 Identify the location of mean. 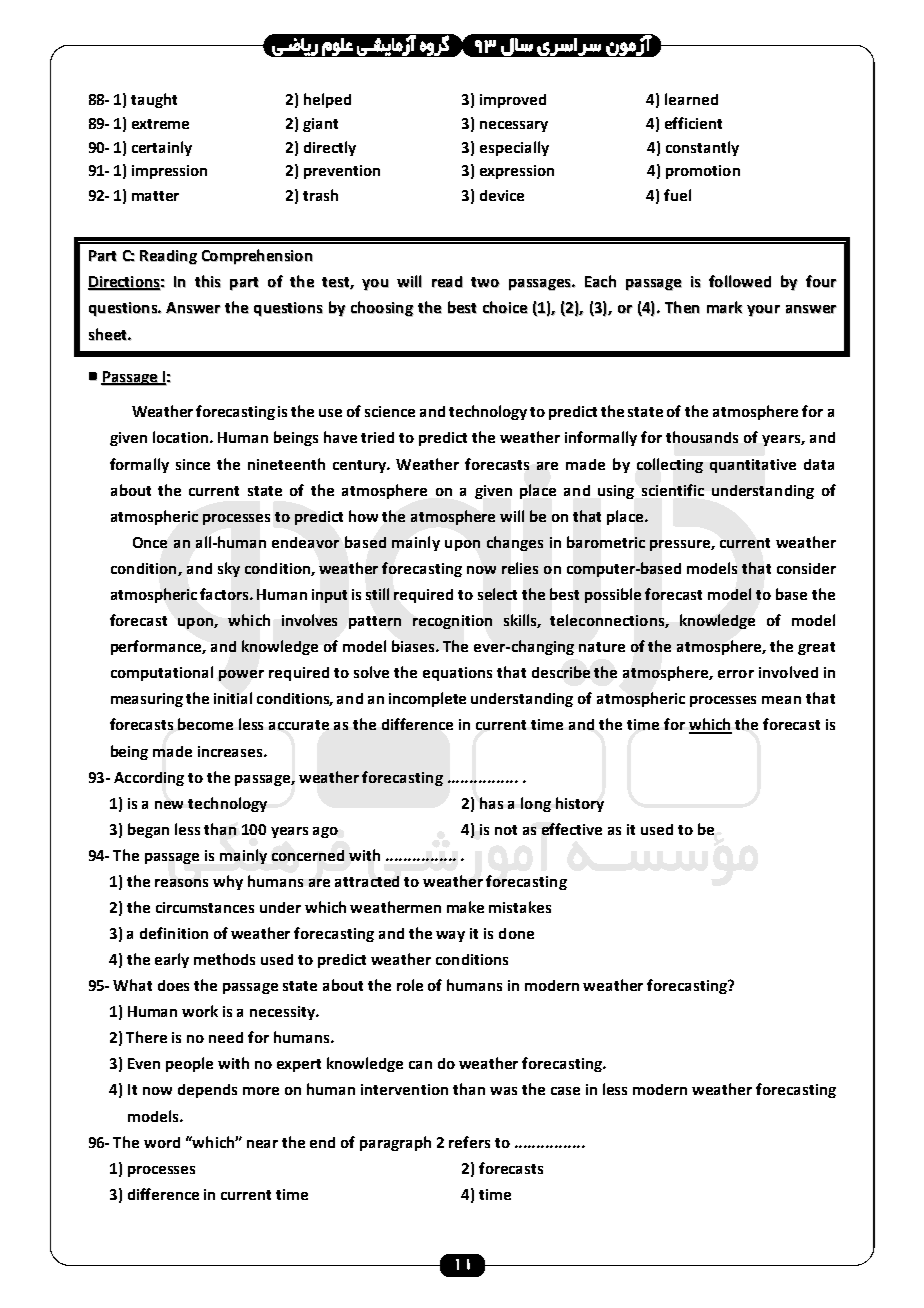
(781, 700).
